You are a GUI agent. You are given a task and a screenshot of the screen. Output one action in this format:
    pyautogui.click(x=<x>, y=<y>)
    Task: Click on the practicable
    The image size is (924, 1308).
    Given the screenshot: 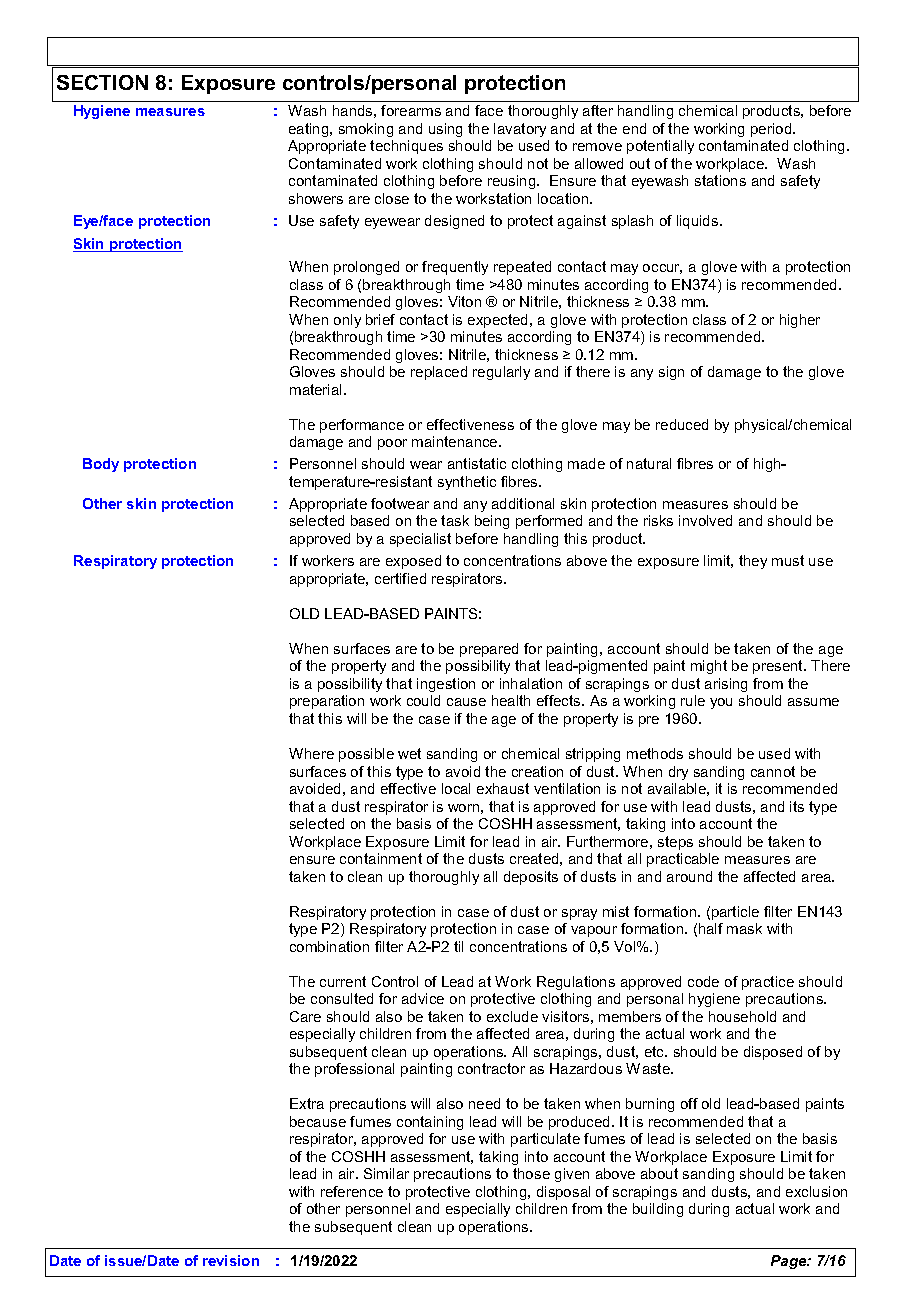 What is the action you would take?
    pyautogui.click(x=683, y=860)
